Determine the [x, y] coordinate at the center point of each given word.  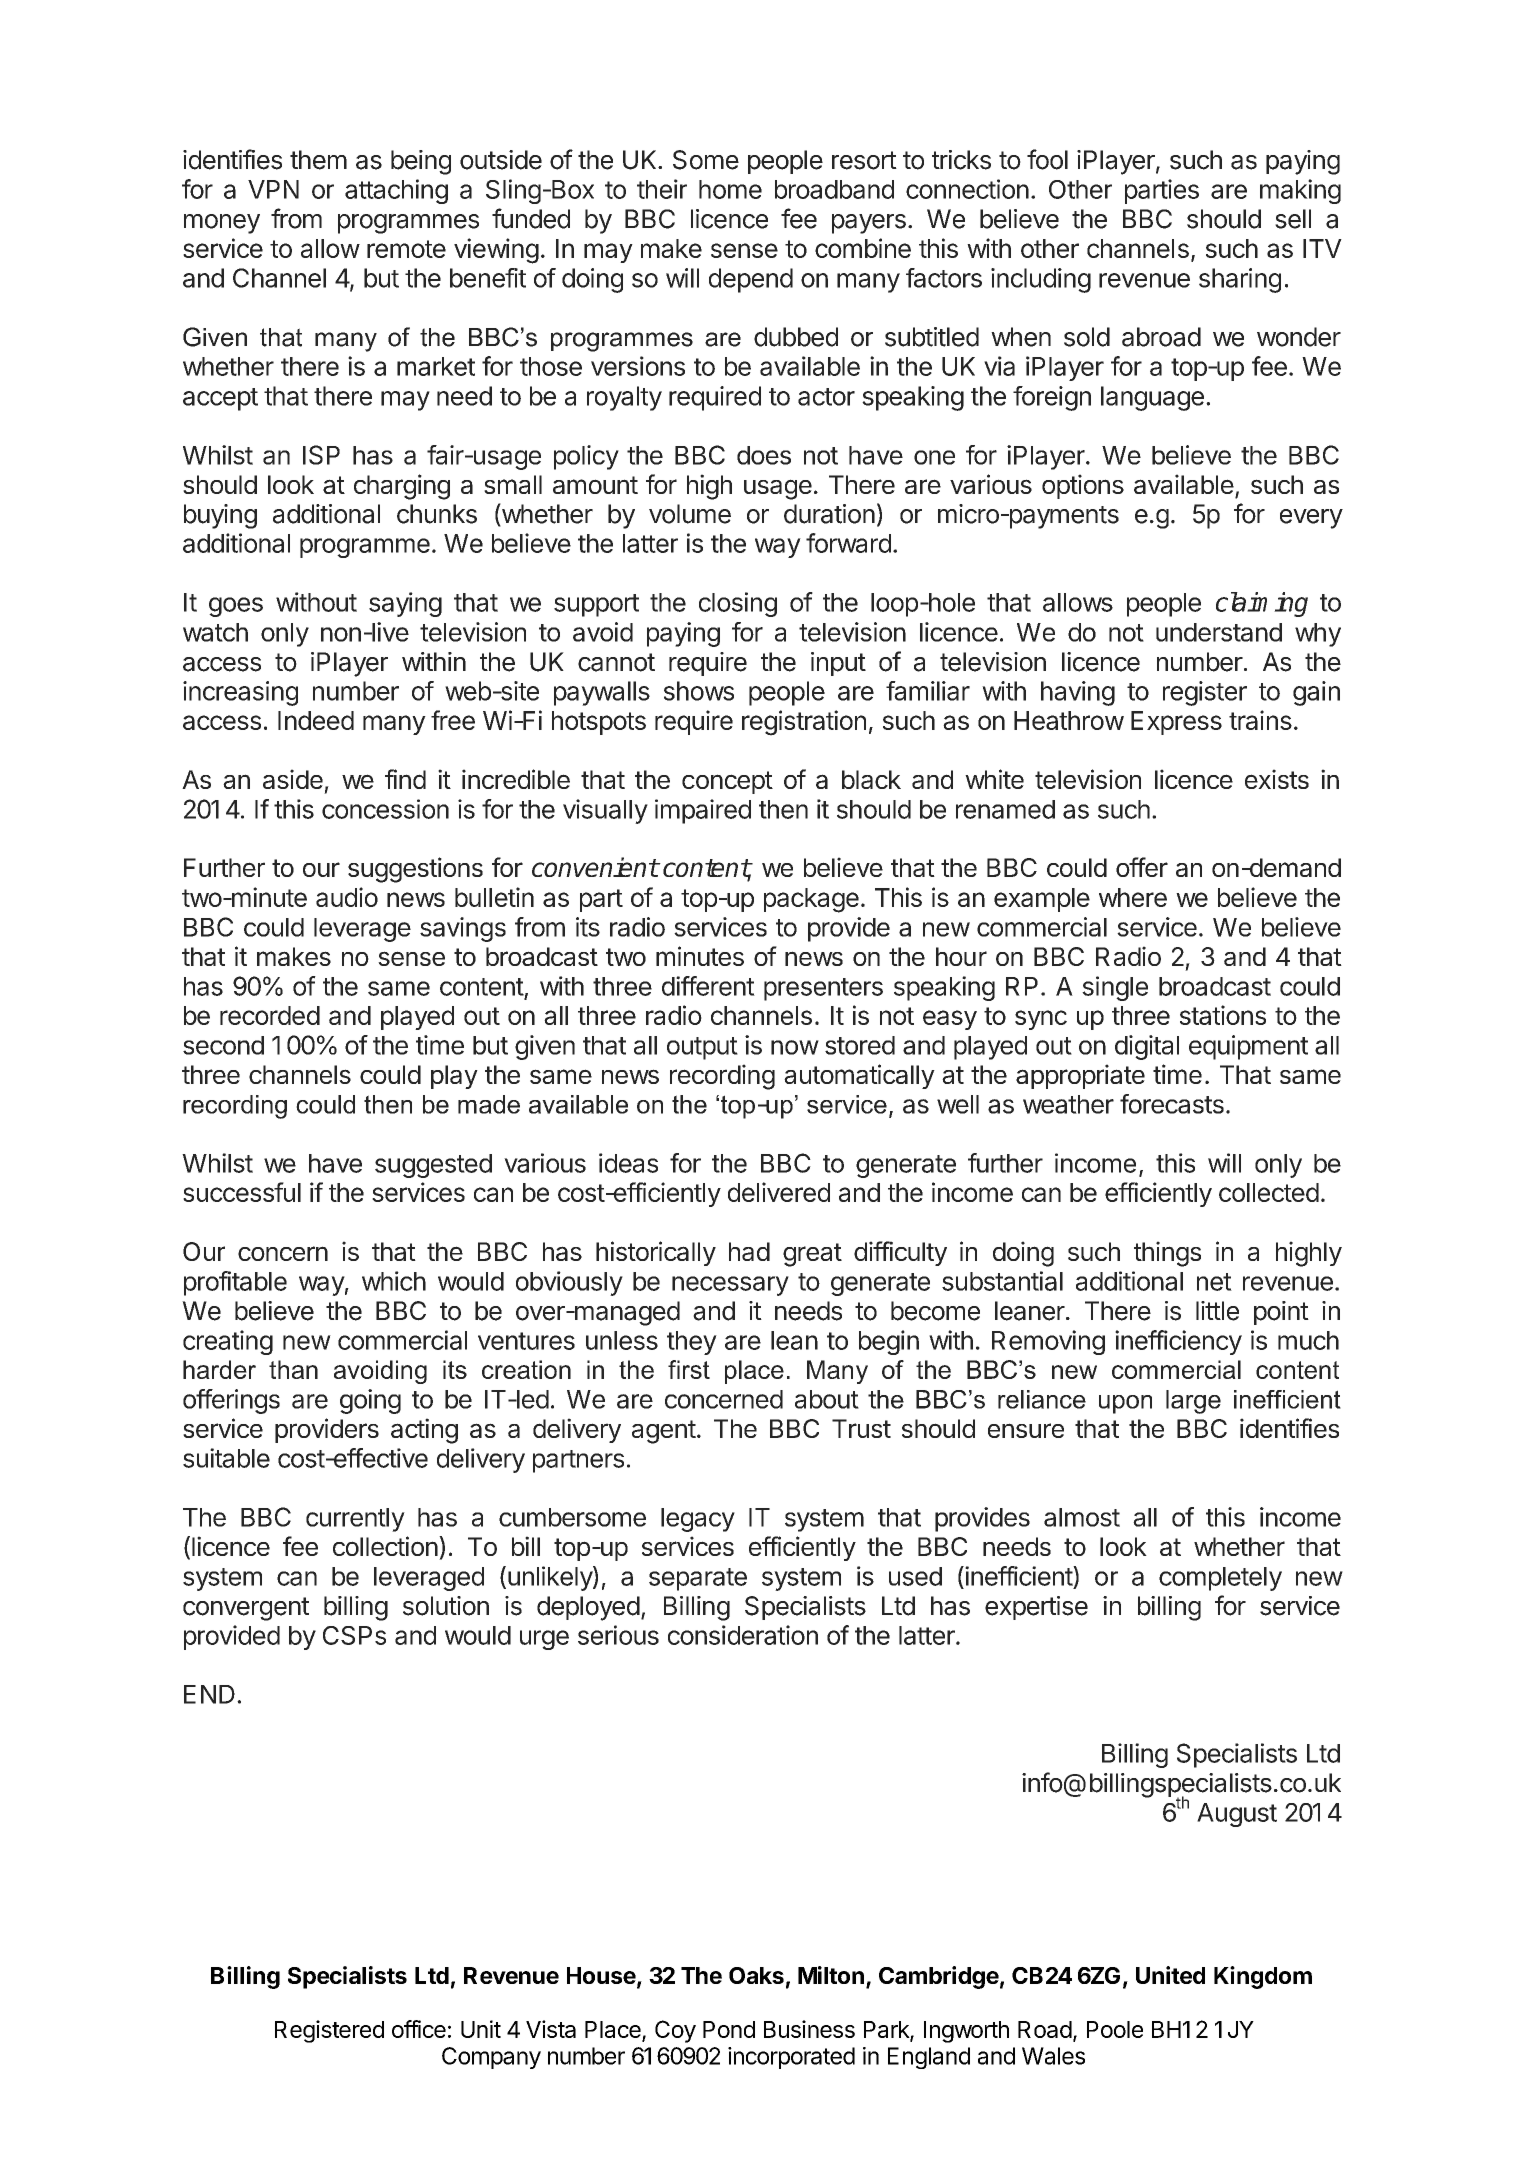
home [730, 189]
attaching [396, 191]
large [1193, 1402]
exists [1277, 779]
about [827, 1399]
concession [385, 809]
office [419, 2029]
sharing [1240, 280]
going [370, 1401]
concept [727, 782]
